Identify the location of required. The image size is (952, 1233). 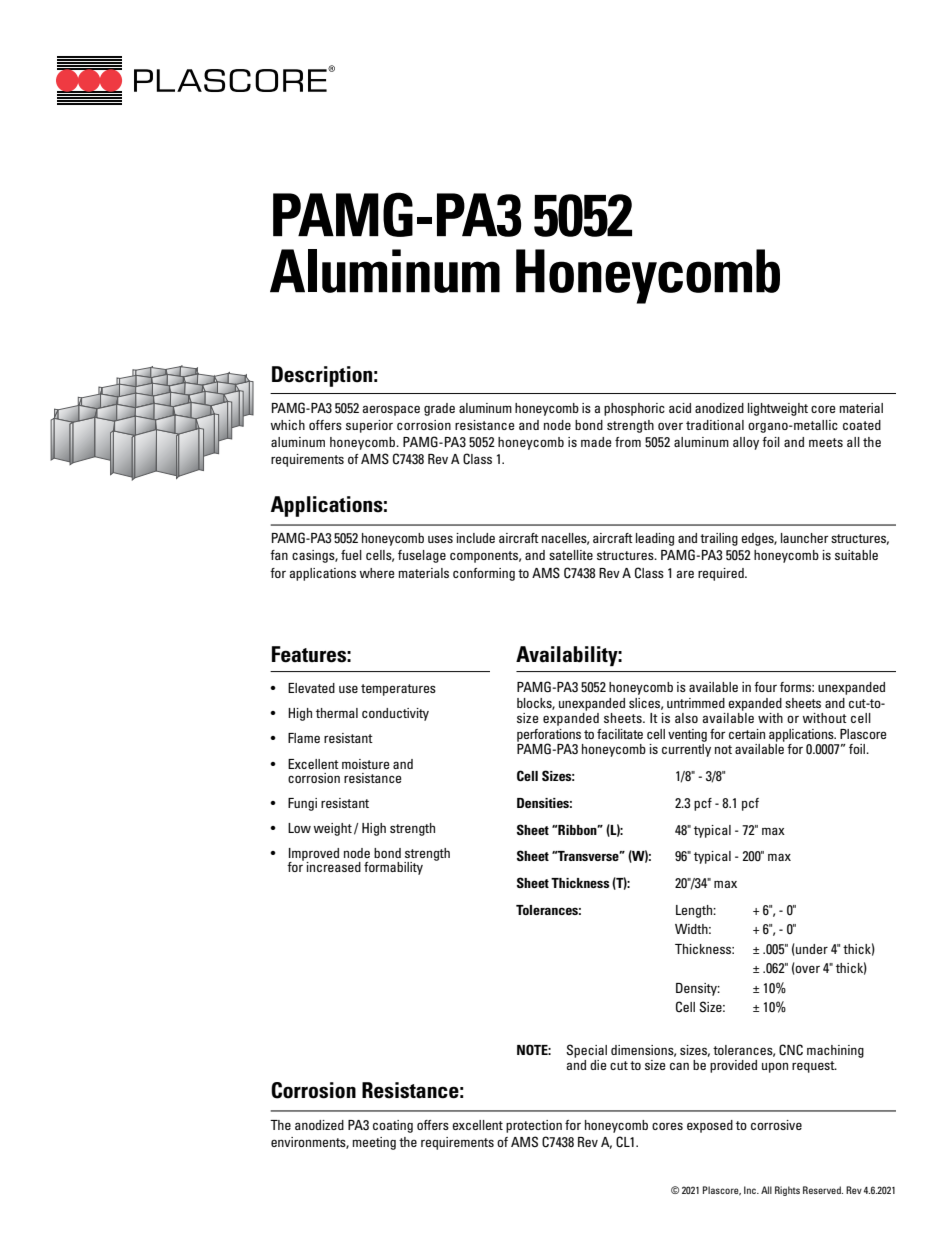
(722, 574).
